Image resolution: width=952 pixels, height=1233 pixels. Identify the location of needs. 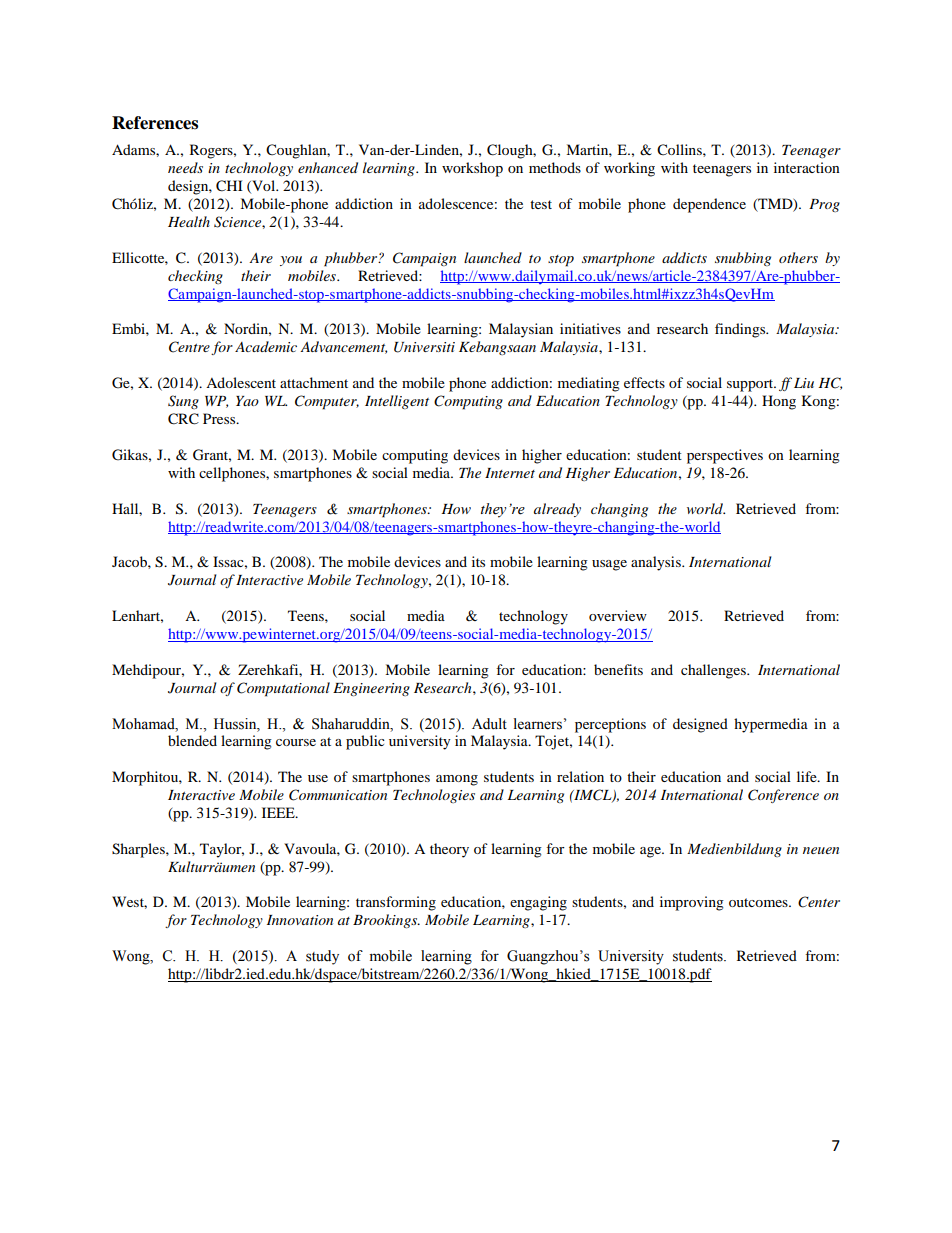
(185, 167).
